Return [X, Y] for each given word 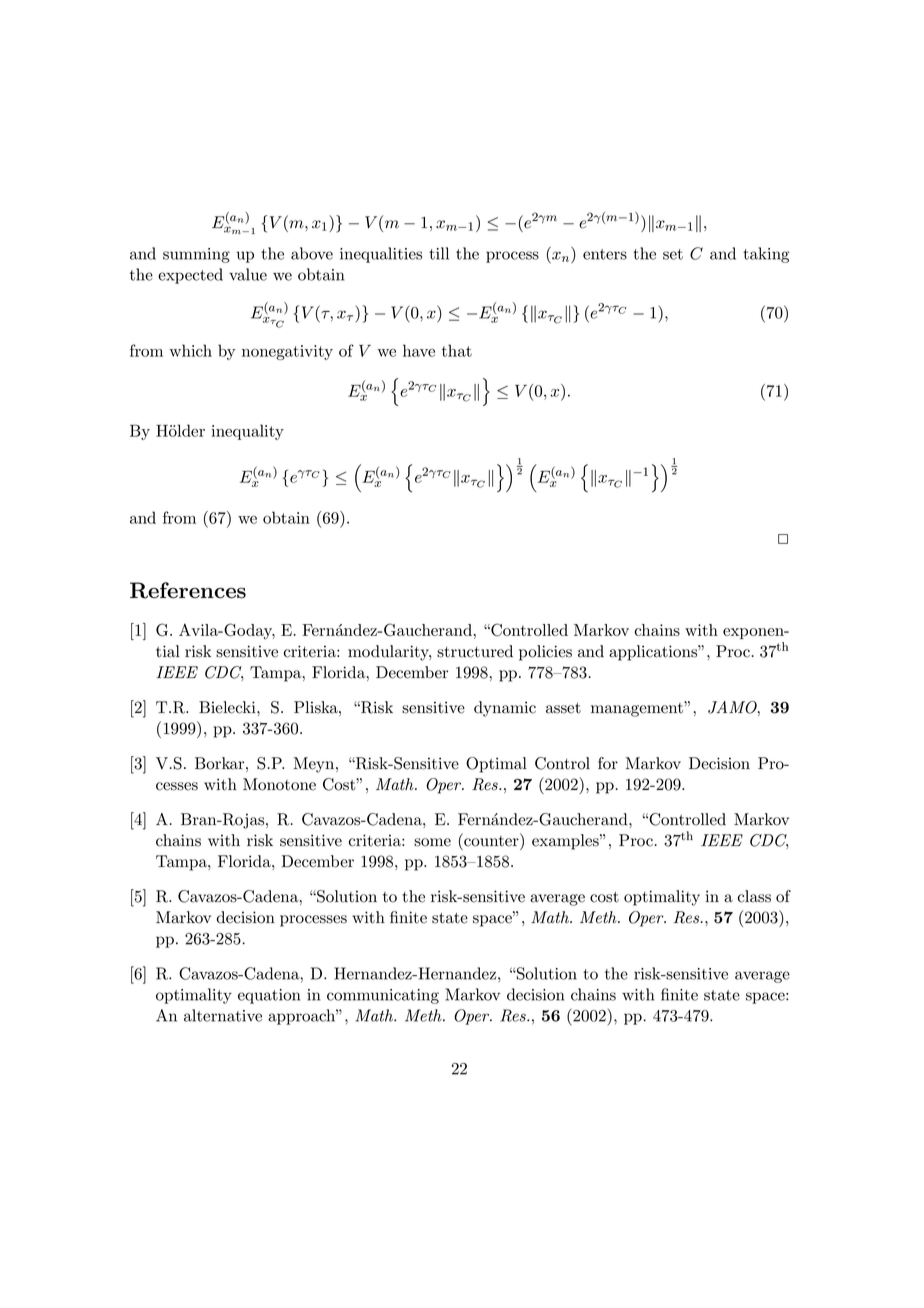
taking [766, 255]
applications [654, 653]
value [248, 274]
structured [475, 651]
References [188, 590]
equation [269, 996]
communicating [383, 996]
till [439, 253]
